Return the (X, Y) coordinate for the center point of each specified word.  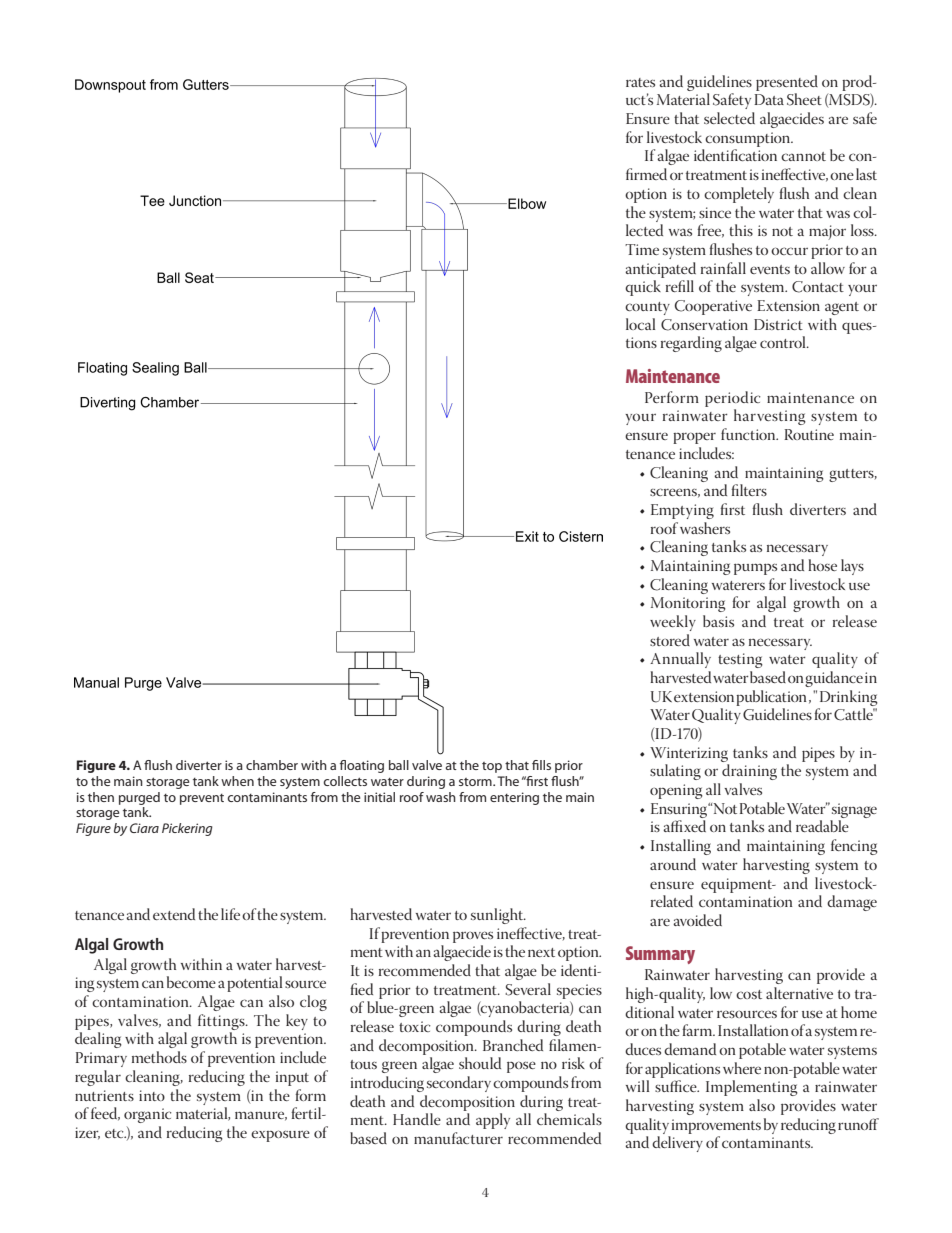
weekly (673, 623)
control (784, 342)
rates (640, 82)
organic (147, 1115)
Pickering (187, 829)
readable (822, 826)
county (647, 308)
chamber (272, 765)
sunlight (498, 916)
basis (718, 621)
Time (642, 249)
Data (769, 99)
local (640, 324)
